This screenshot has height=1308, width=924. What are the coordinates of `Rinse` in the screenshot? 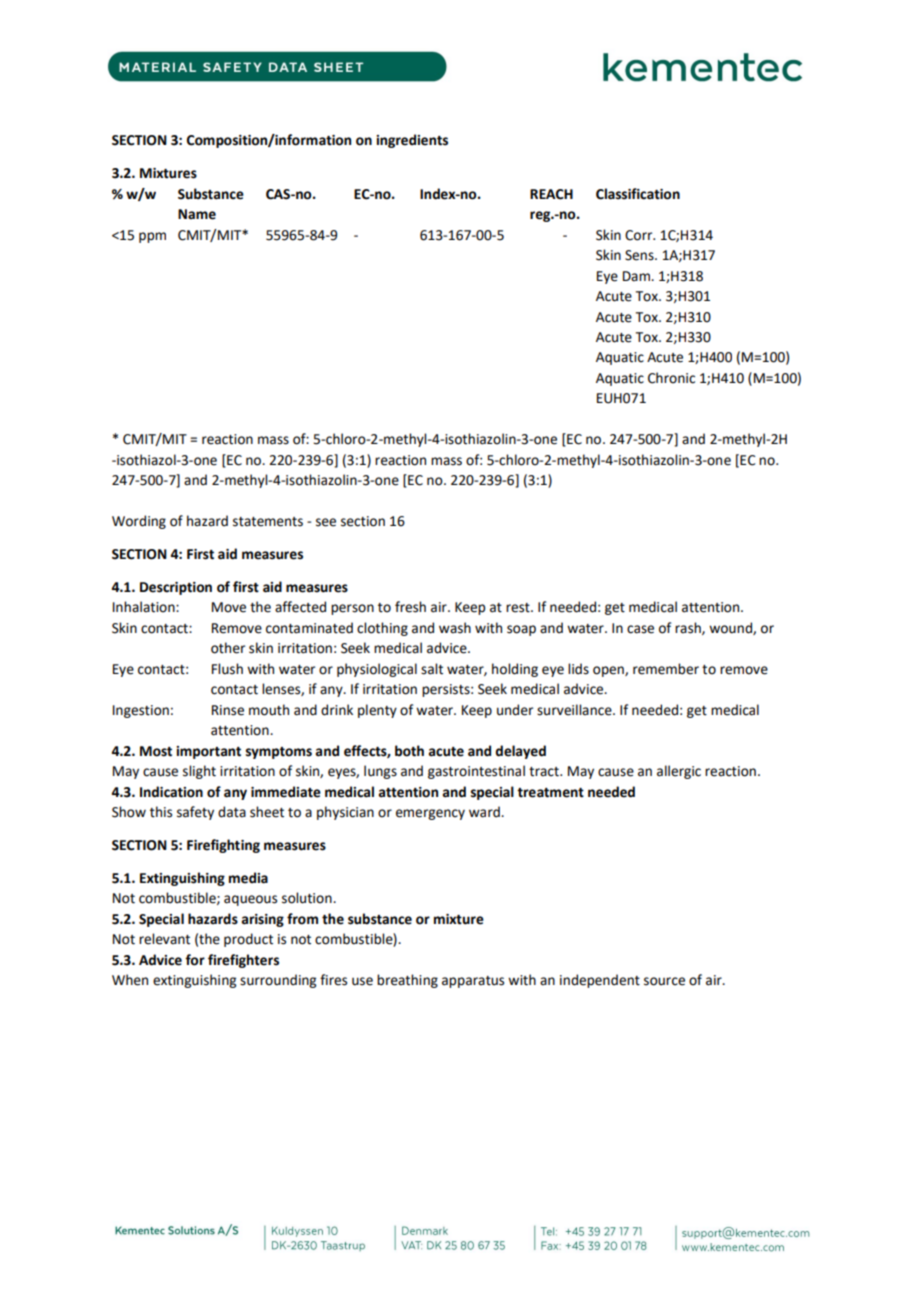 It's located at (228, 710).
